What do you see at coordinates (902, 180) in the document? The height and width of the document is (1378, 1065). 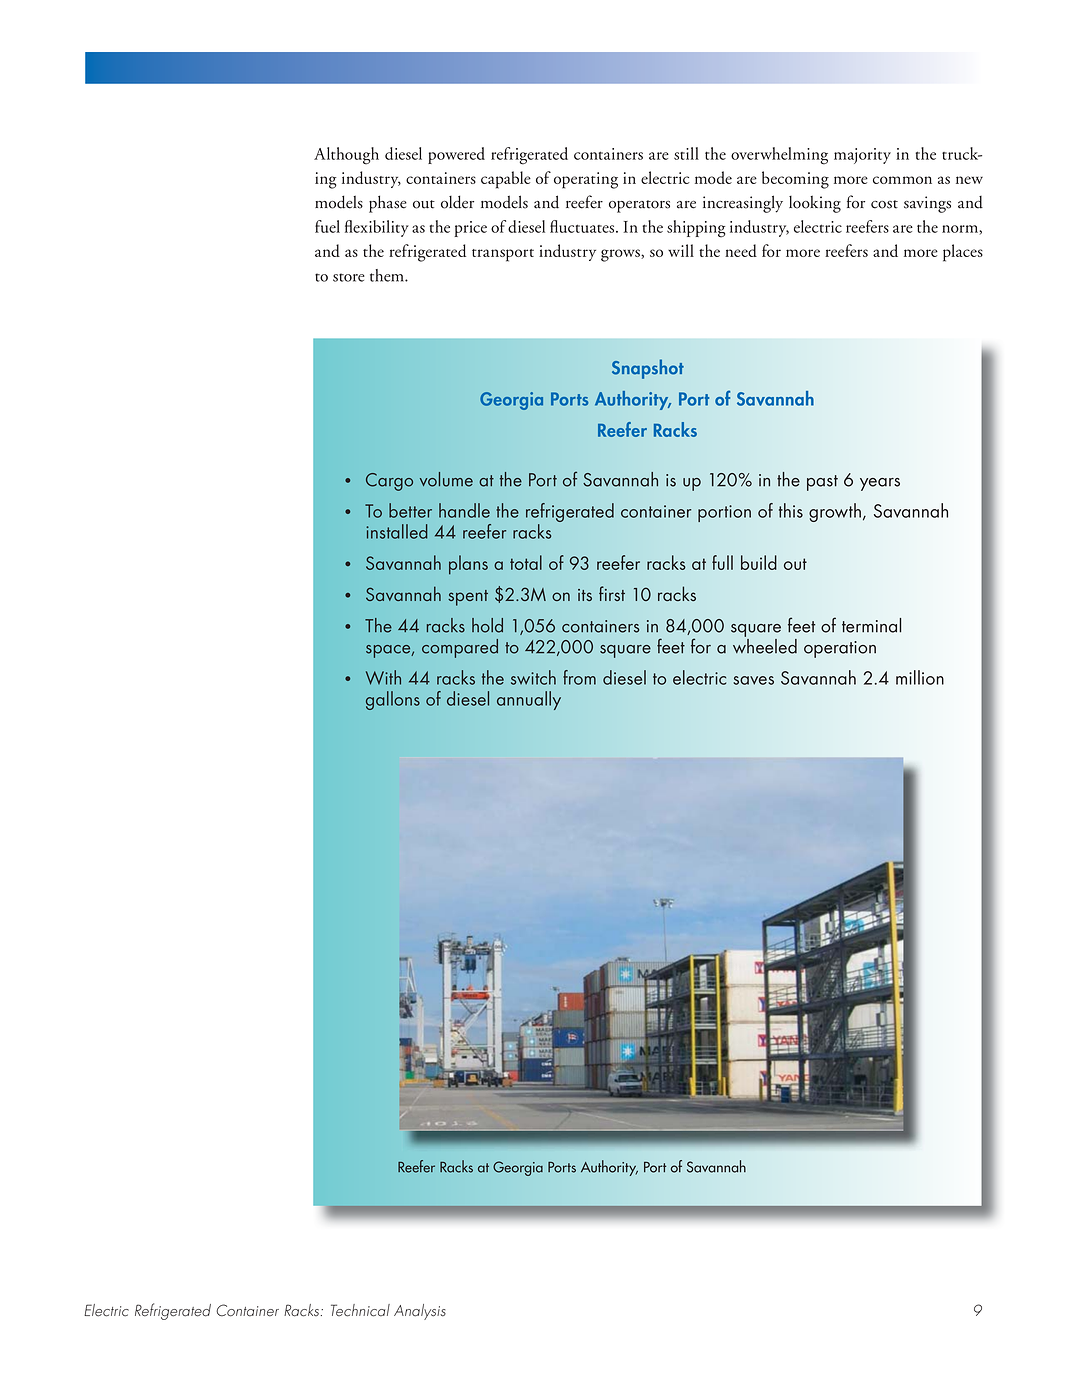 I see `common` at bounding box center [902, 180].
